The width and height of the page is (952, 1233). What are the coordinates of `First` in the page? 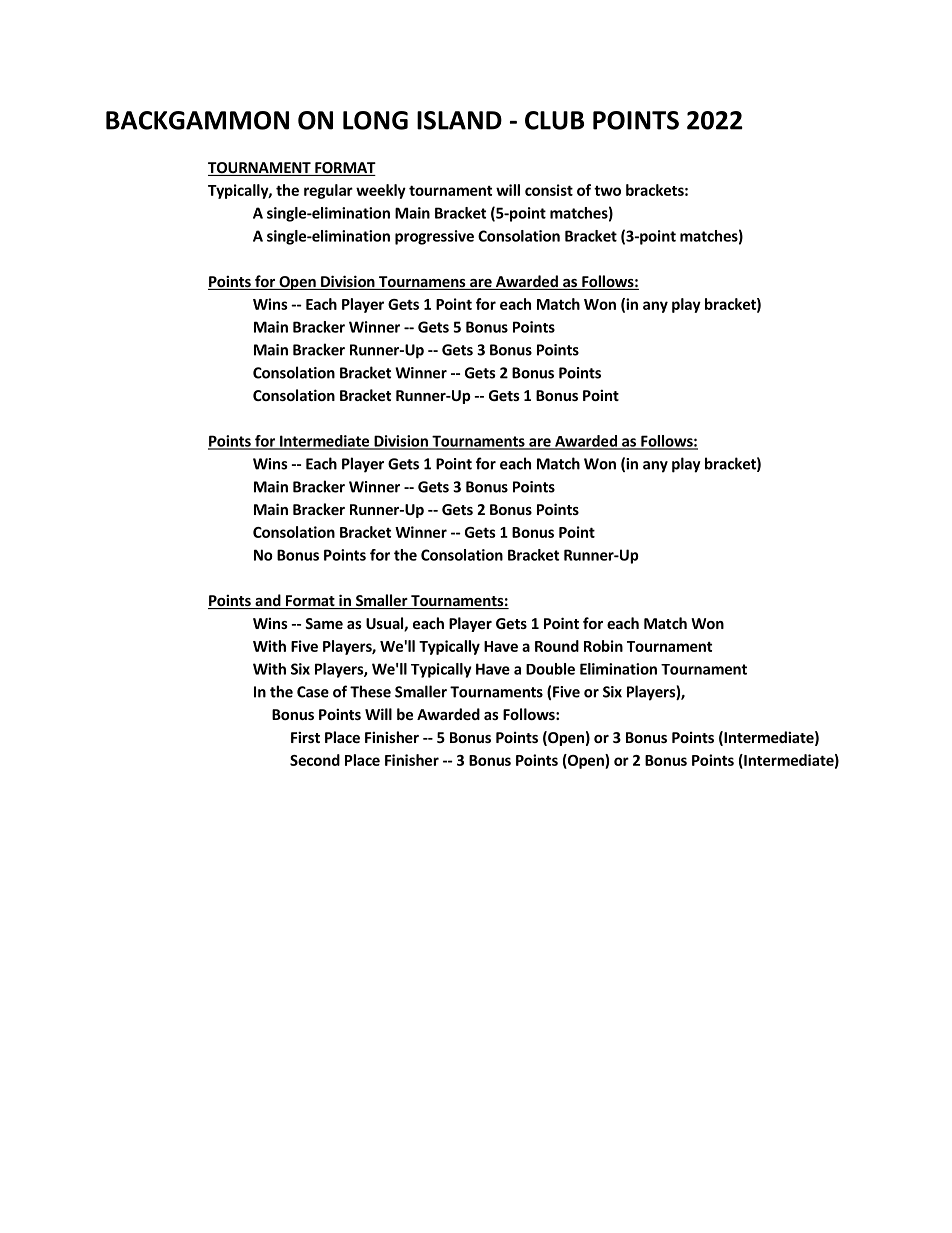 It's located at (305, 737).
